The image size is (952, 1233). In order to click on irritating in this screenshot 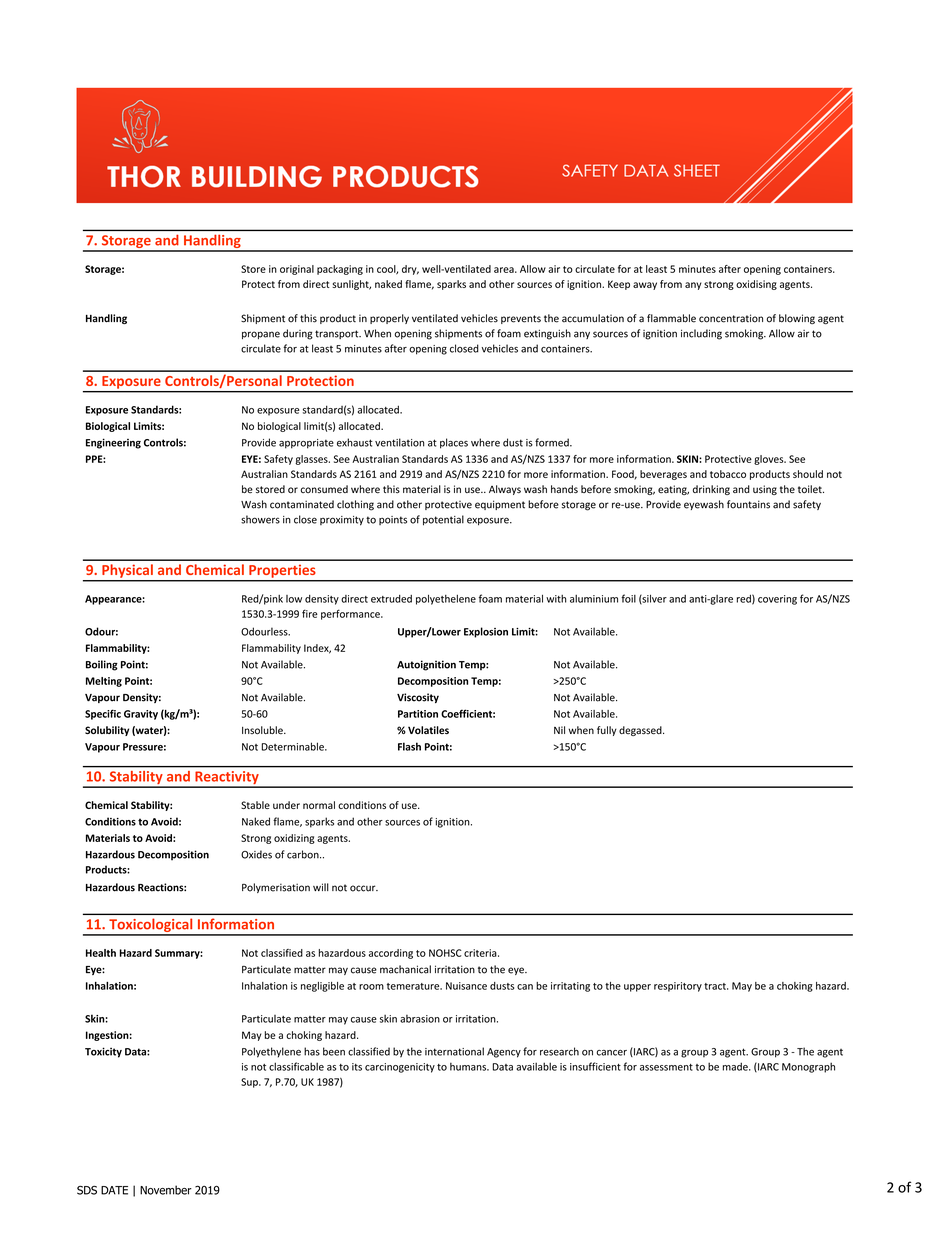, I will do `click(570, 987)`.
